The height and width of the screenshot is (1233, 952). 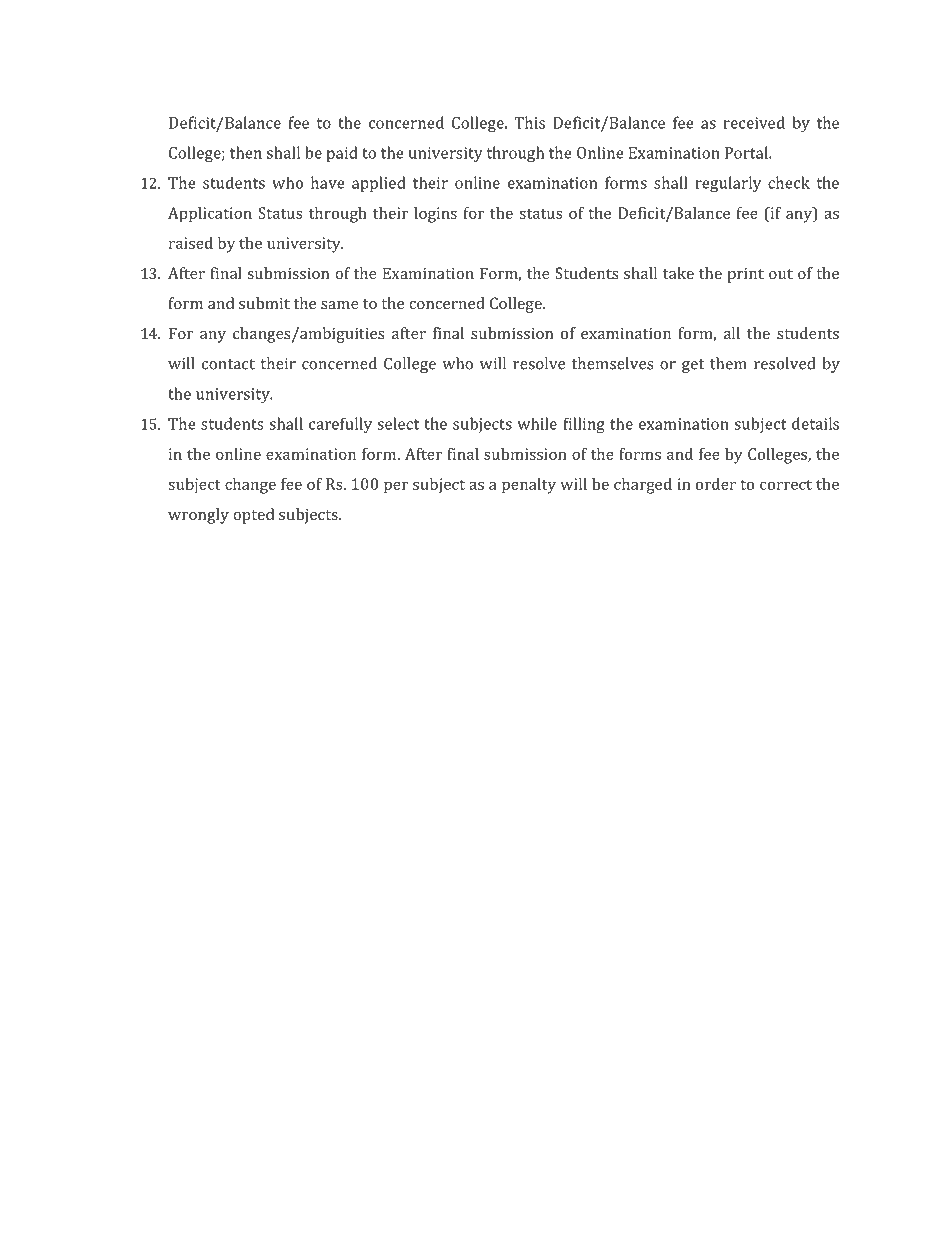 What do you see at coordinates (191, 243) in the screenshot?
I see `raised` at bounding box center [191, 243].
